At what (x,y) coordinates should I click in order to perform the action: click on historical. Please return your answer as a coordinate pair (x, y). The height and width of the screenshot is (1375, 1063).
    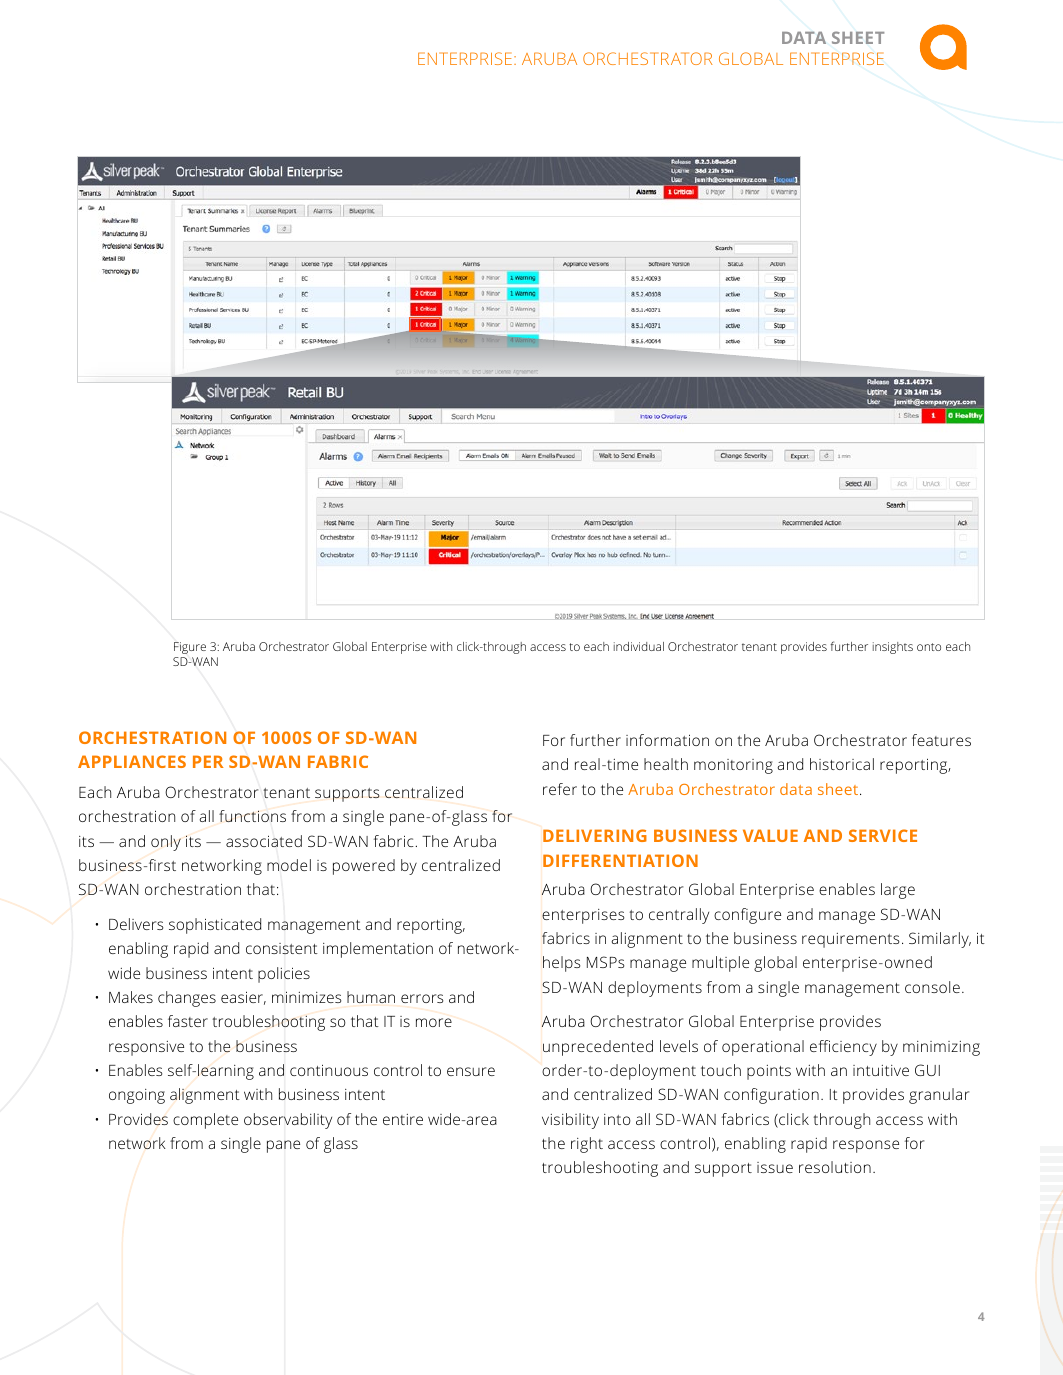
    Looking at the image, I should click on (842, 764).
